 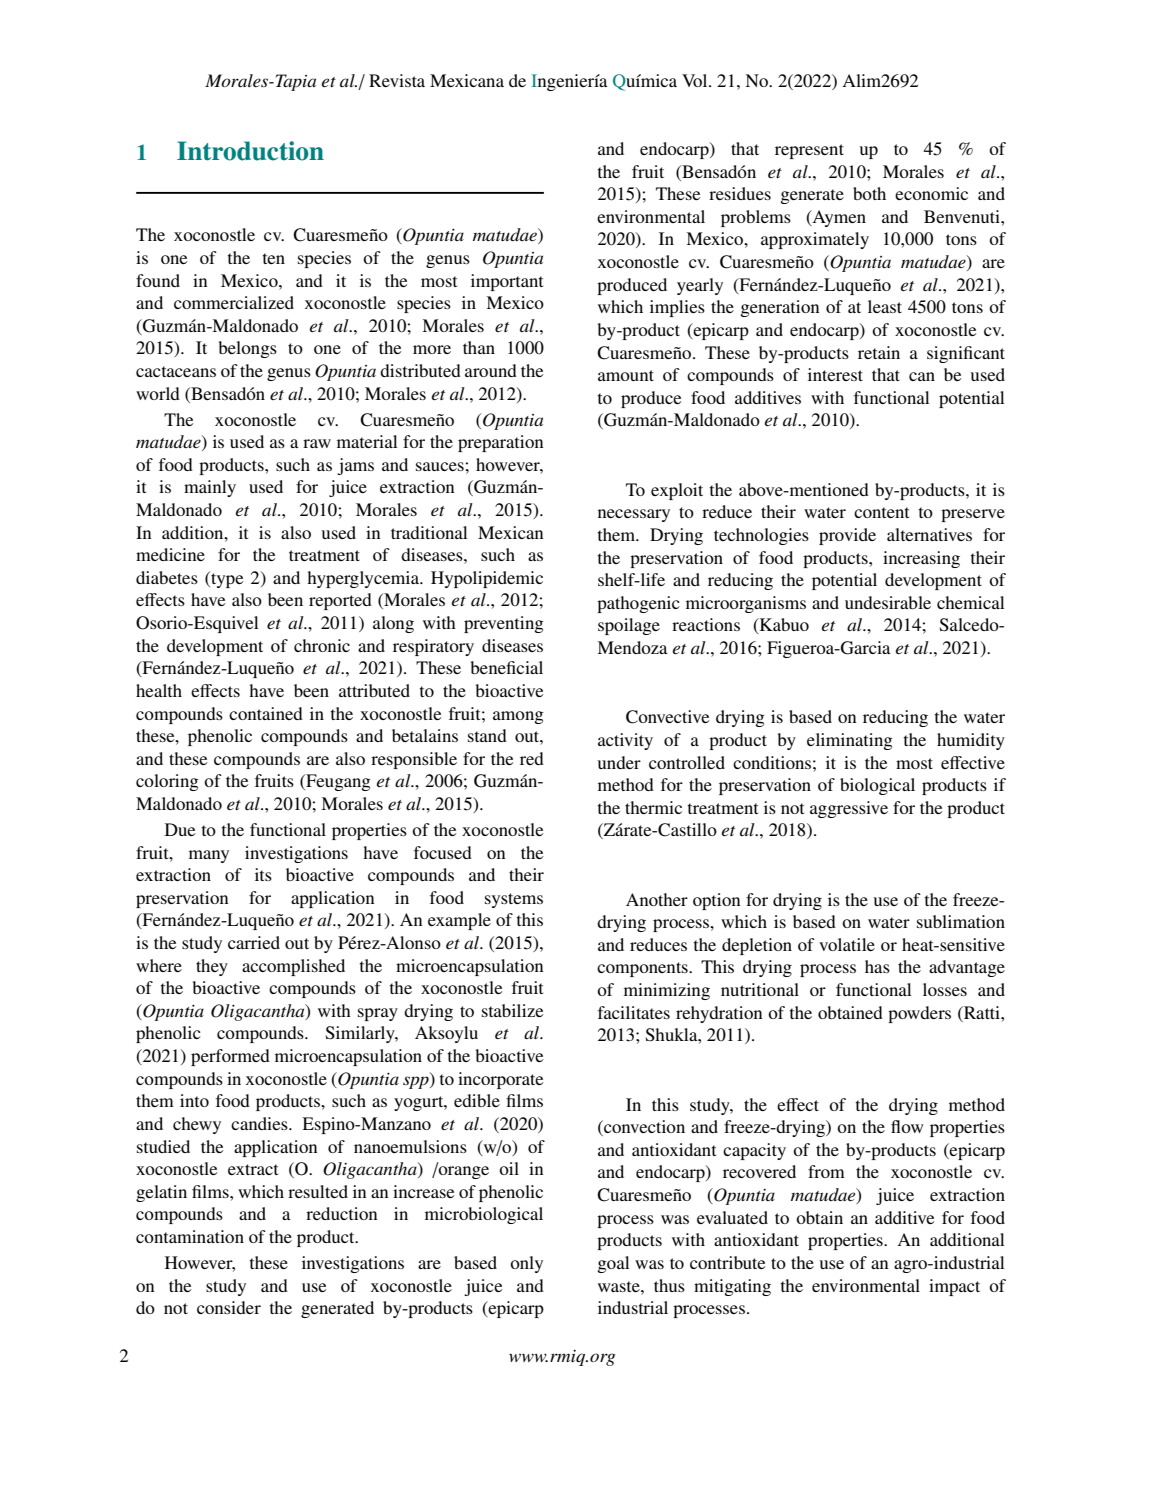 I want to click on represent, so click(x=809, y=151).
